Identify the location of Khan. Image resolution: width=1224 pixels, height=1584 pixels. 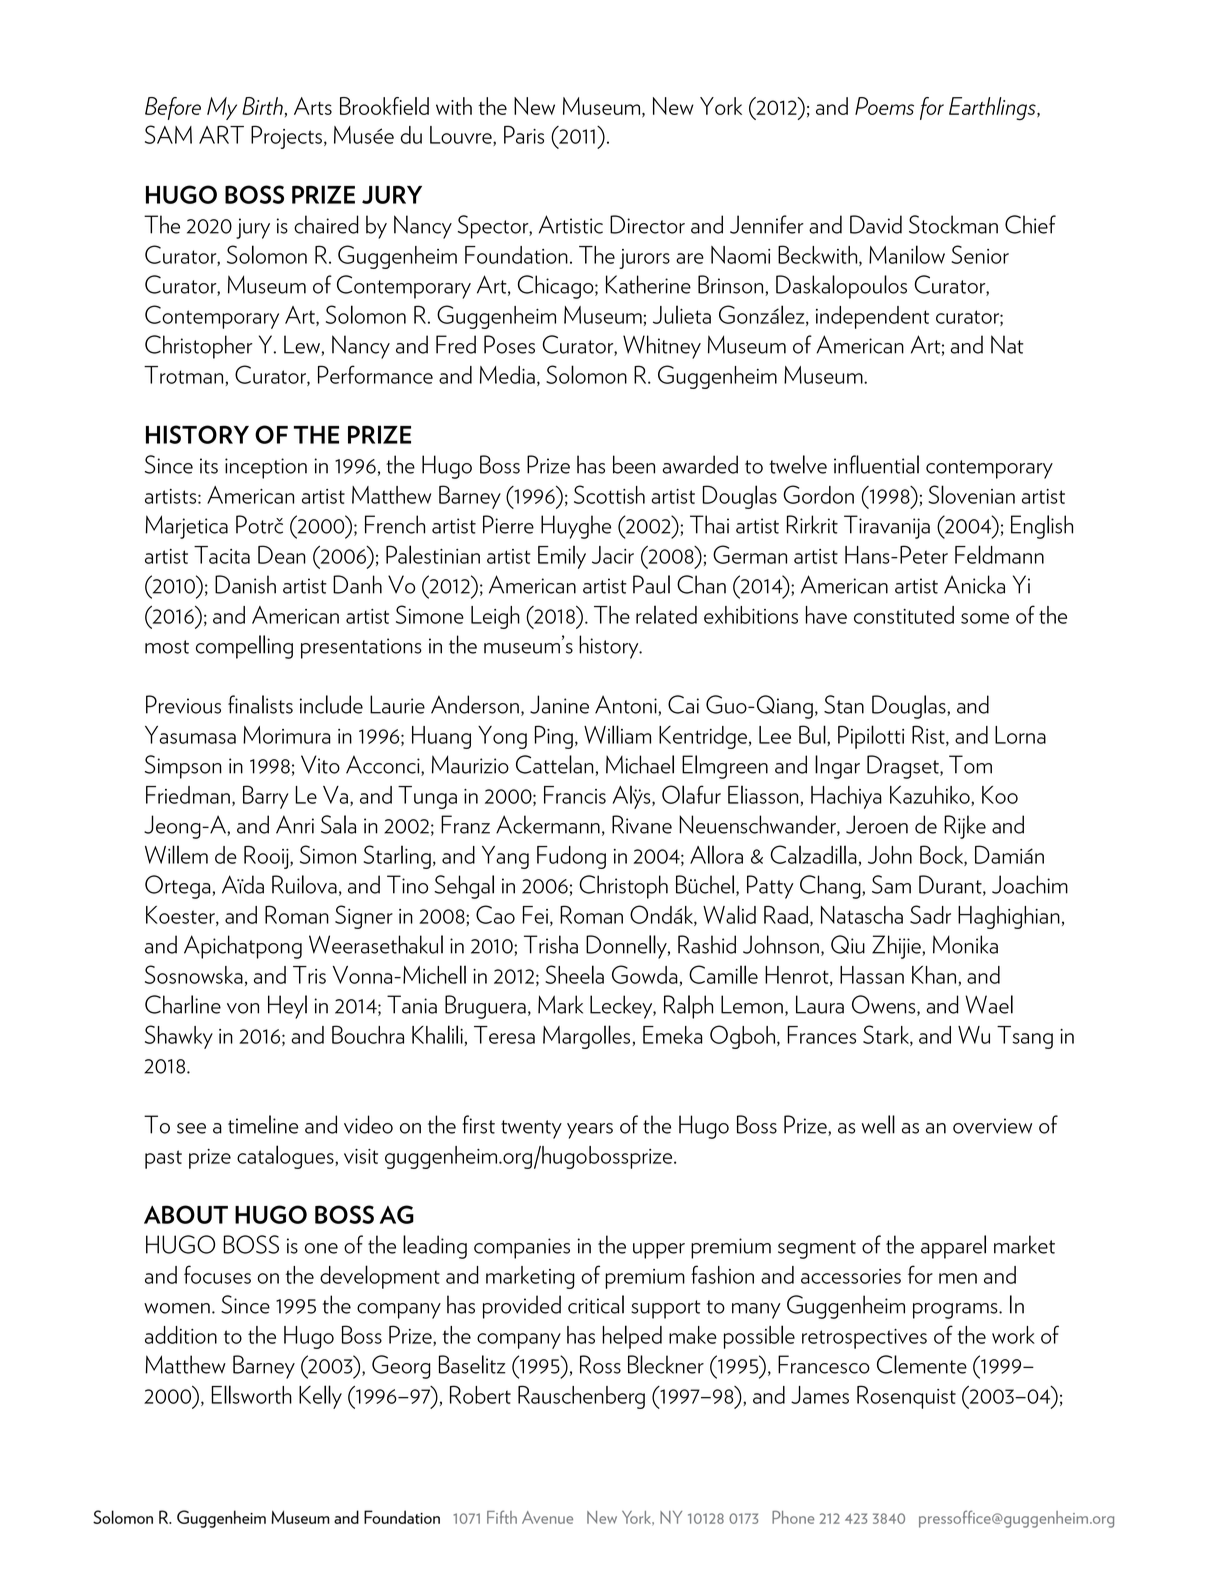
(935, 976).
